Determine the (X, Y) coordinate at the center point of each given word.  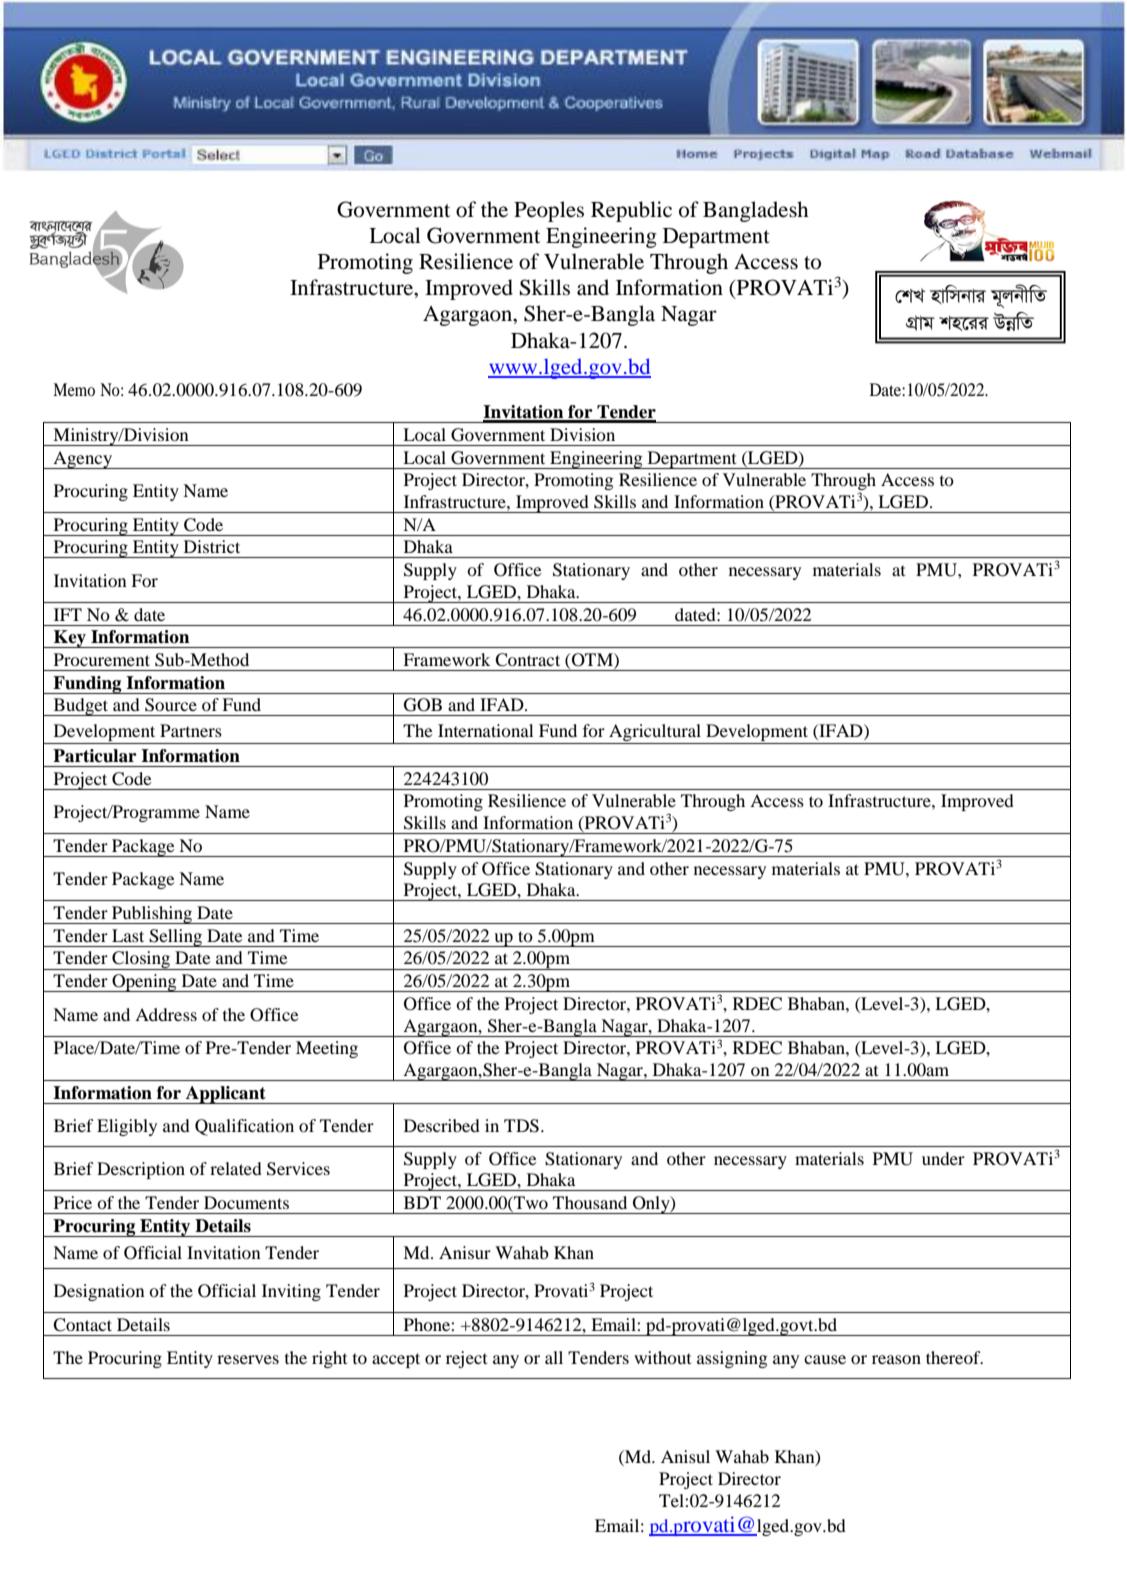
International (486, 730)
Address (166, 1014)
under (943, 1158)
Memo (74, 389)
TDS (521, 1126)
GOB (423, 705)
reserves (248, 1359)
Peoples (549, 211)
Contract (527, 660)
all (554, 1357)
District (212, 546)
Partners (191, 730)
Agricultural (655, 732)
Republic (631, 211)
